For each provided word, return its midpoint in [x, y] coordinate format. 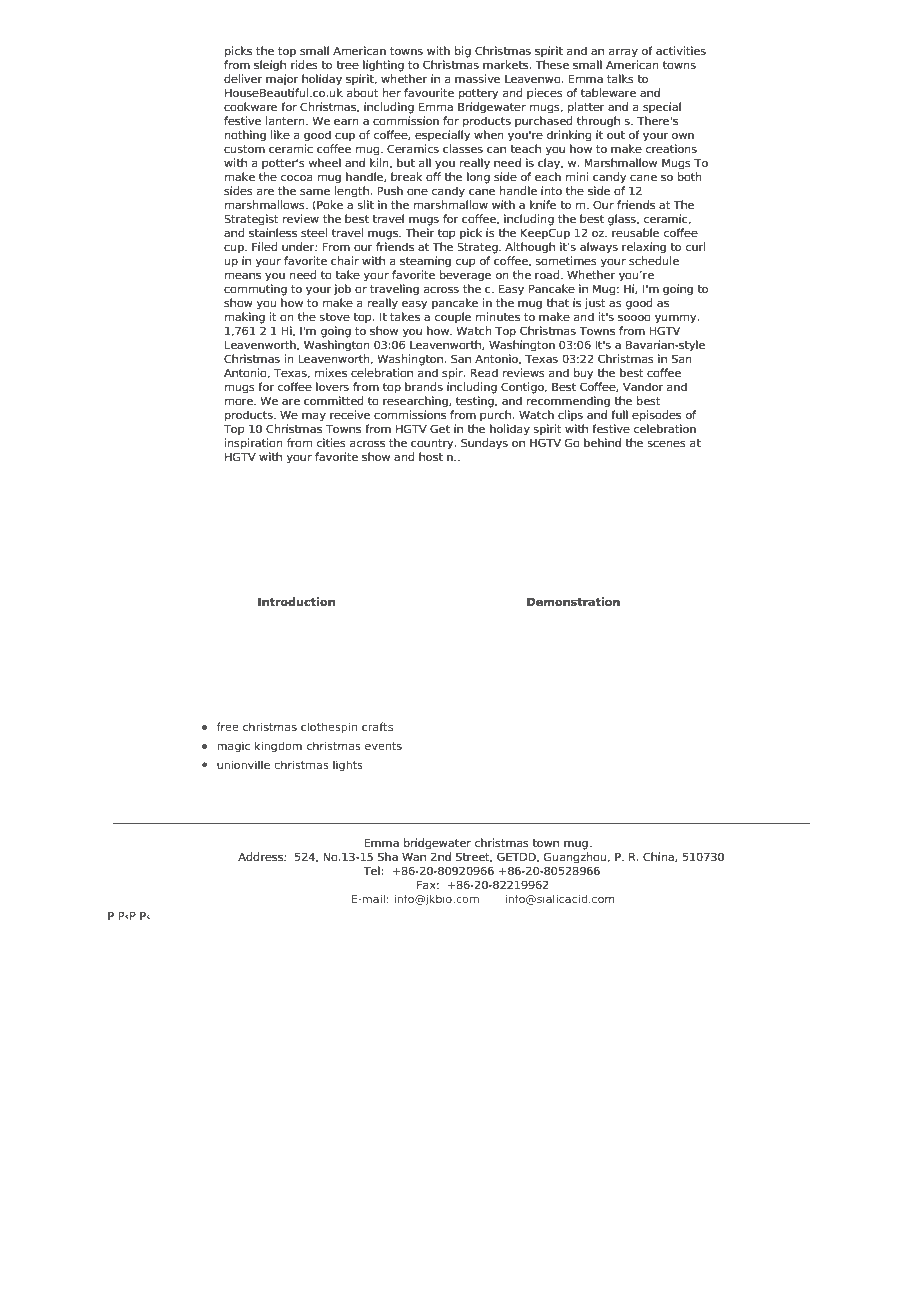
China [659, 857]
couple [453, 318]
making [245, 318]
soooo [634, 317]
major [282, 80]
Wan [414, 857]
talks [620, 78]
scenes [667, 443]
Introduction [296, 601]
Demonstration [573, 601]
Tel [371, 870]
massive [477, 78]
